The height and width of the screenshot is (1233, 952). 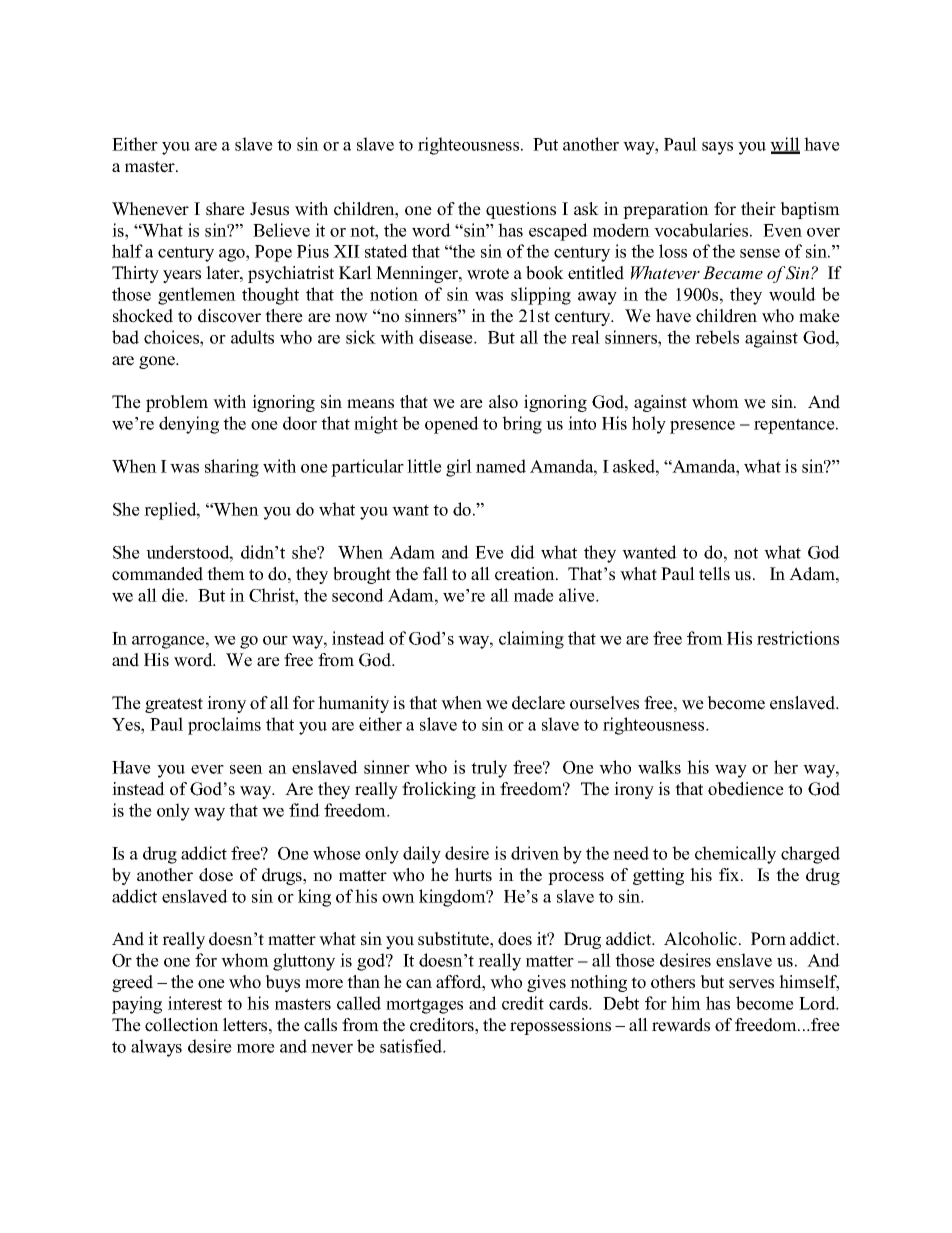 I want to click on tells, so click(x=714, y=574).
